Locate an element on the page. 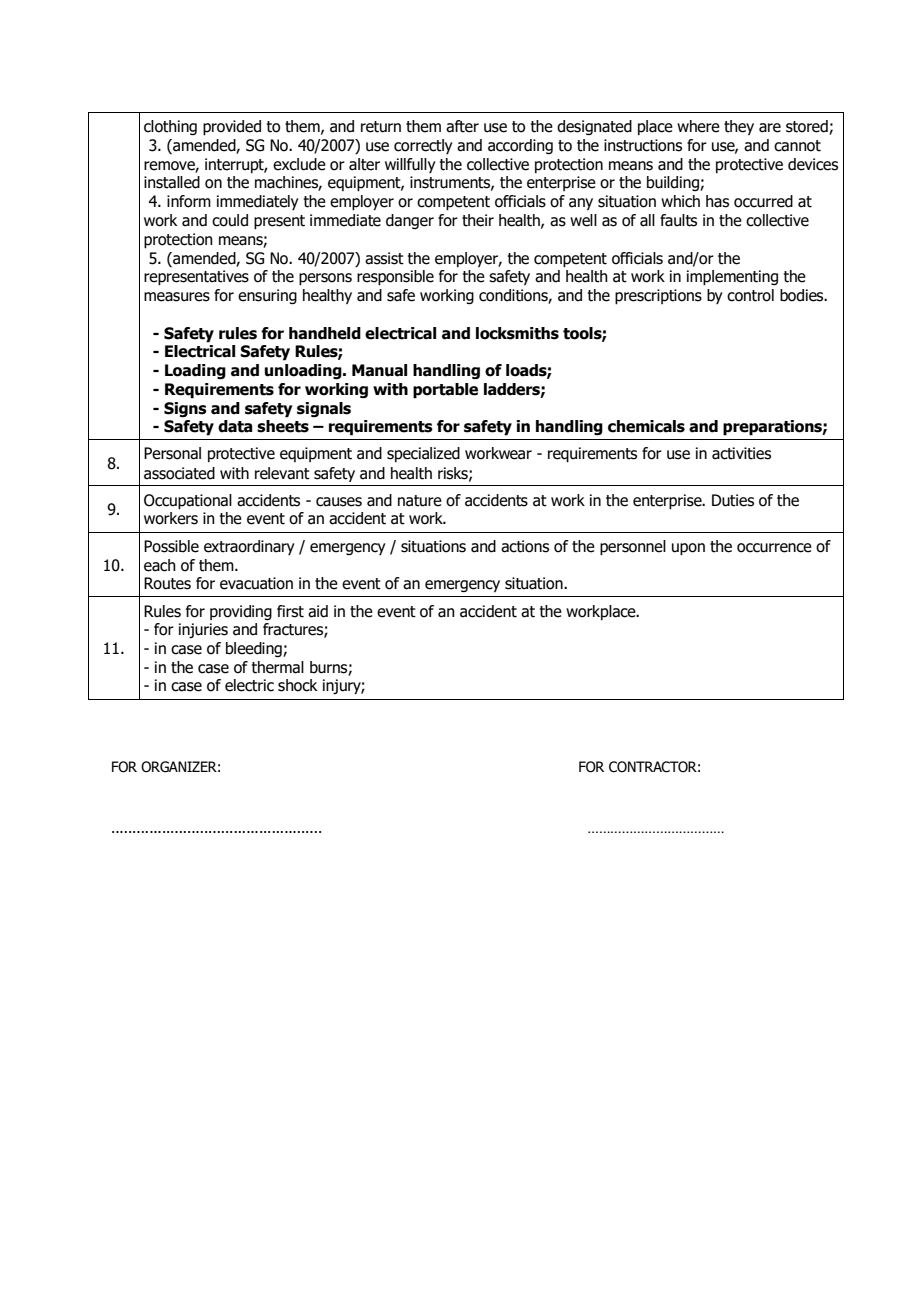 This document has width=924, height=1308. implementing is located at coordinates (732, 278).
